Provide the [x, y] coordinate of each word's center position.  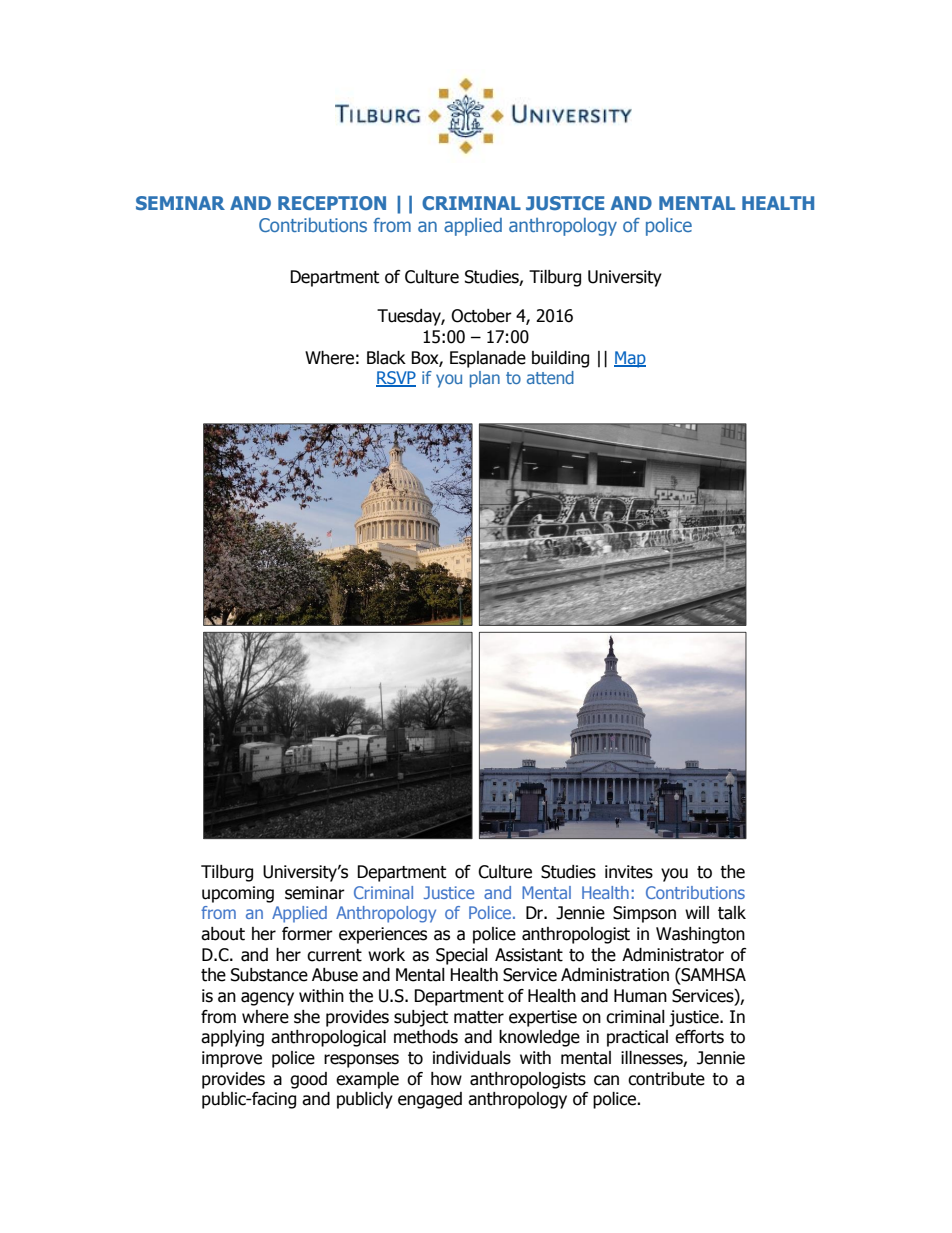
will [697, 912]
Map [630, 359]
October [481, 316]
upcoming [238, 894]
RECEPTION [332, 203]
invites [629, 872]
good [308, 1080]
